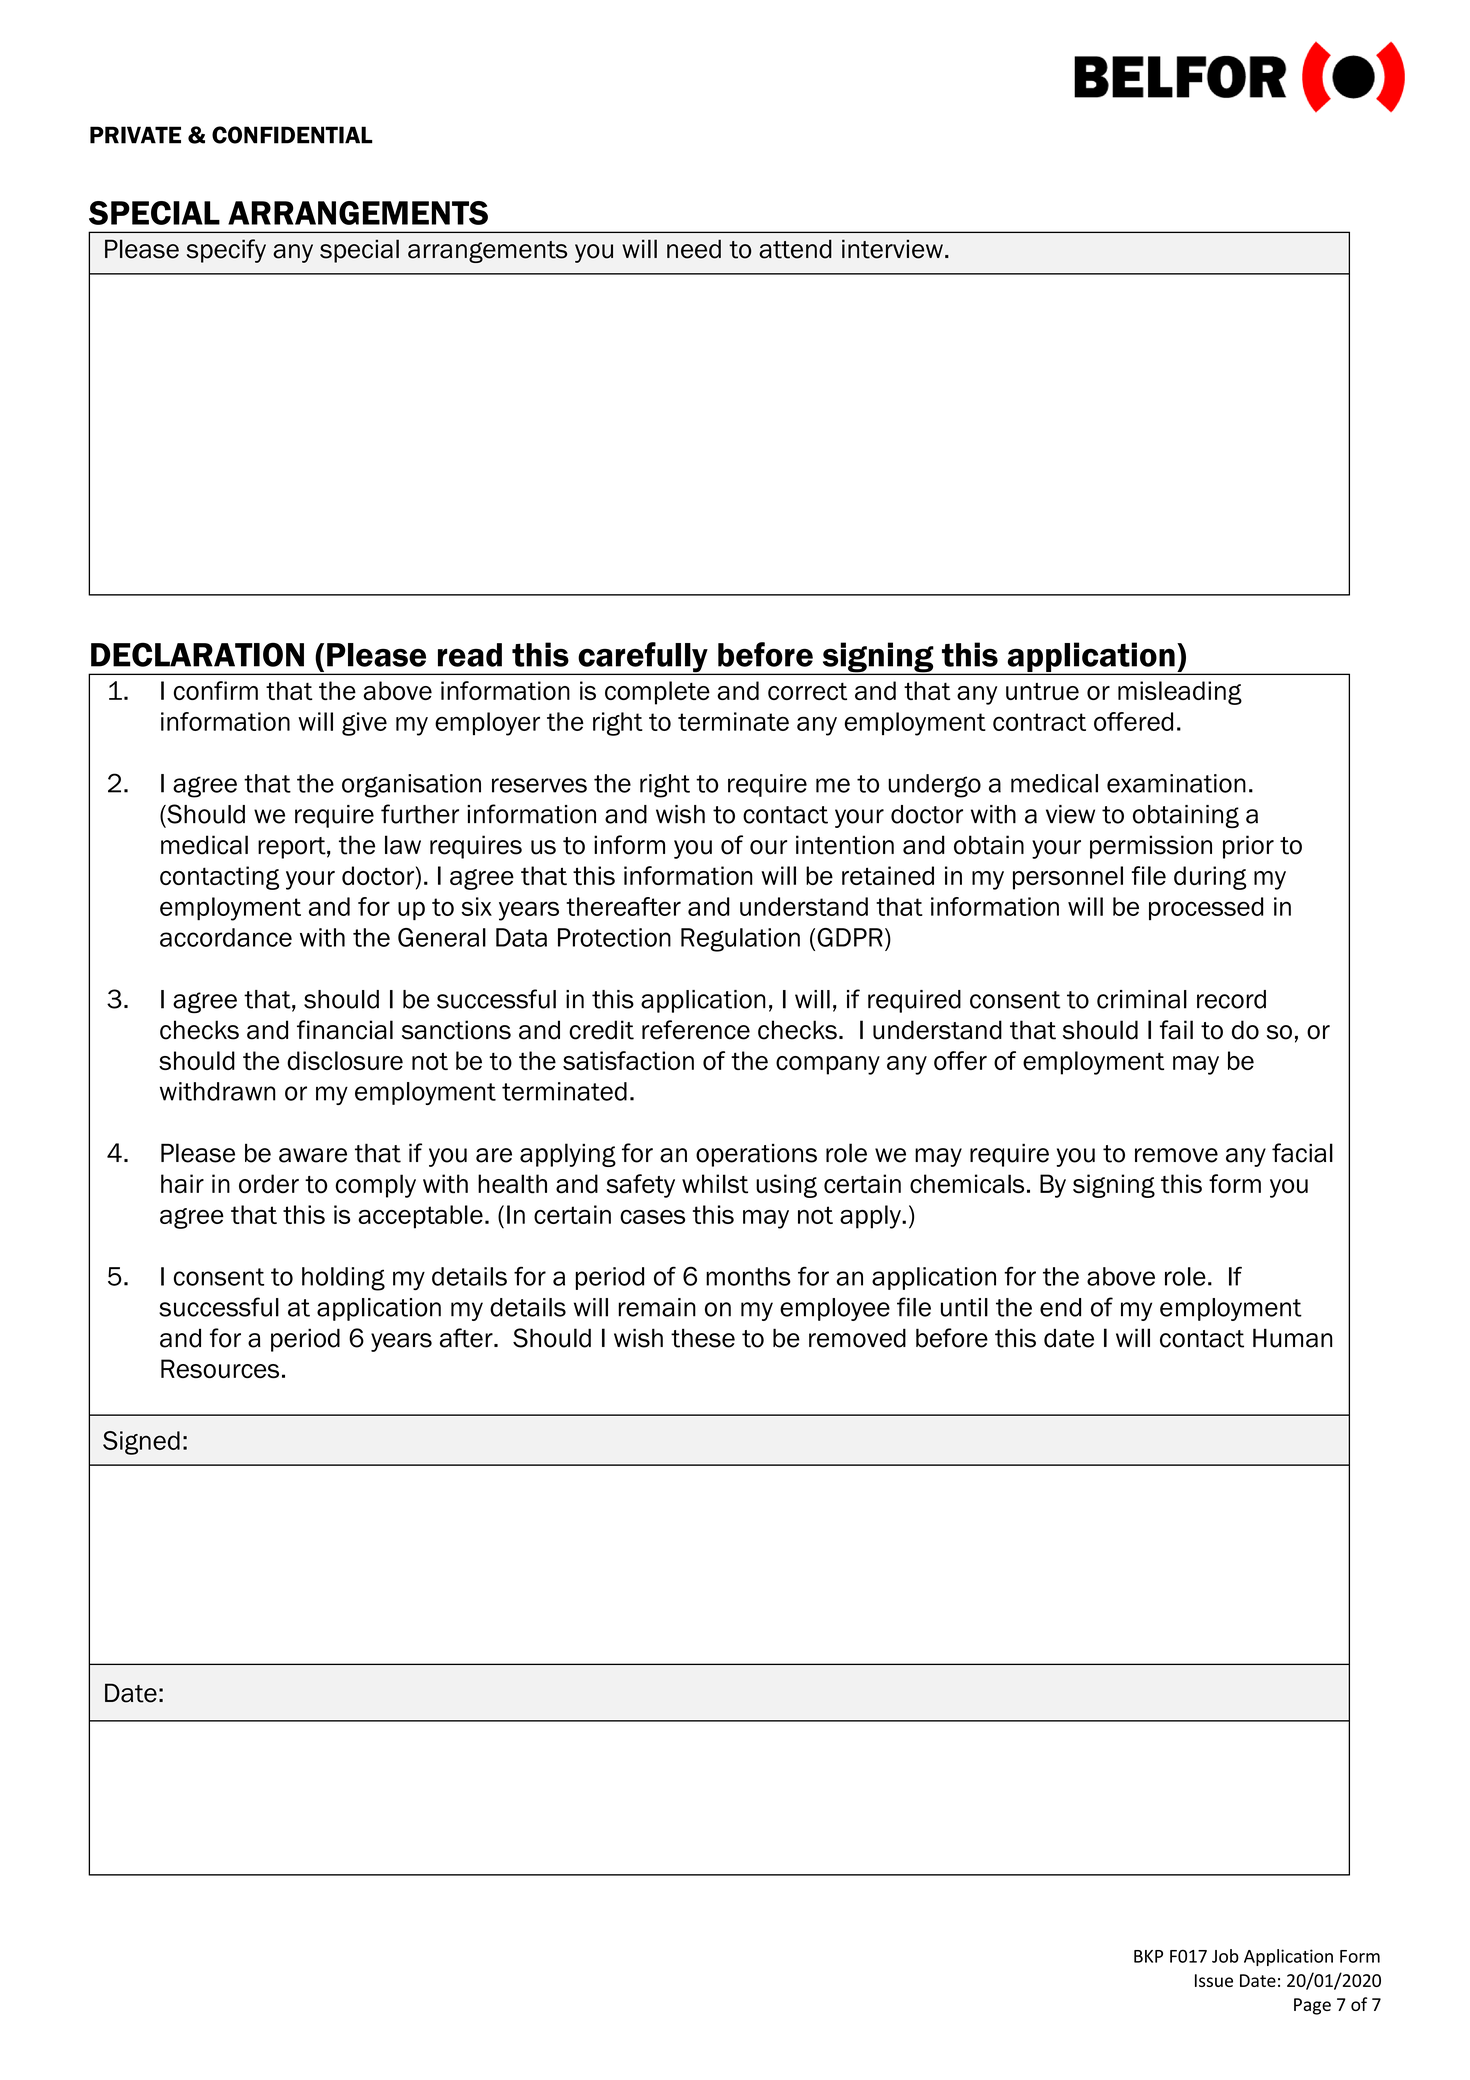  I want to click on Signed, so click(141, 1443).
